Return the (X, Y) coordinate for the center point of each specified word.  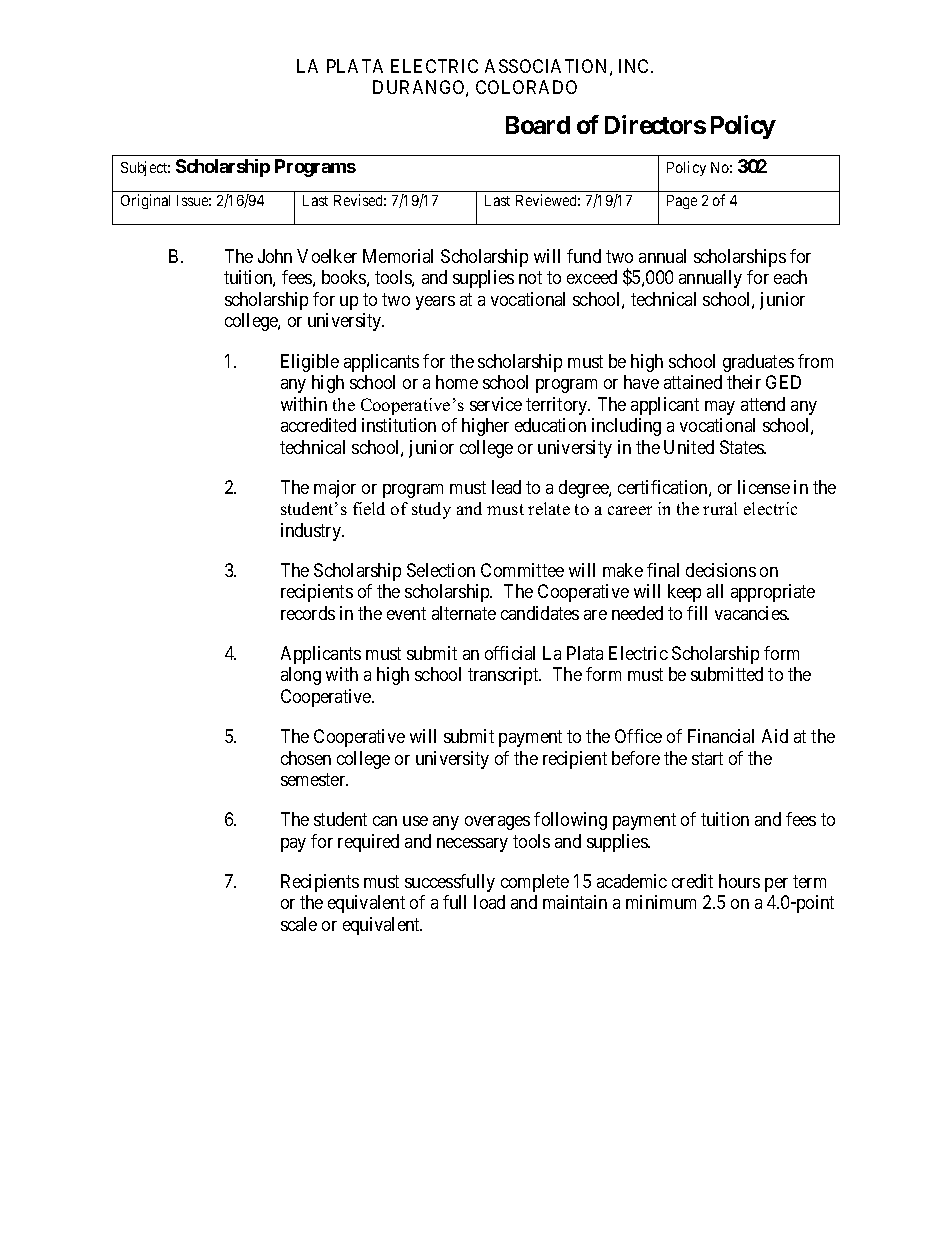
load (489, 902)
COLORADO (526, 87)
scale (299, 924)
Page (682, 202)
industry (312, 532)
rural (720, 508)
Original (145, 201)
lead (506, 487)
